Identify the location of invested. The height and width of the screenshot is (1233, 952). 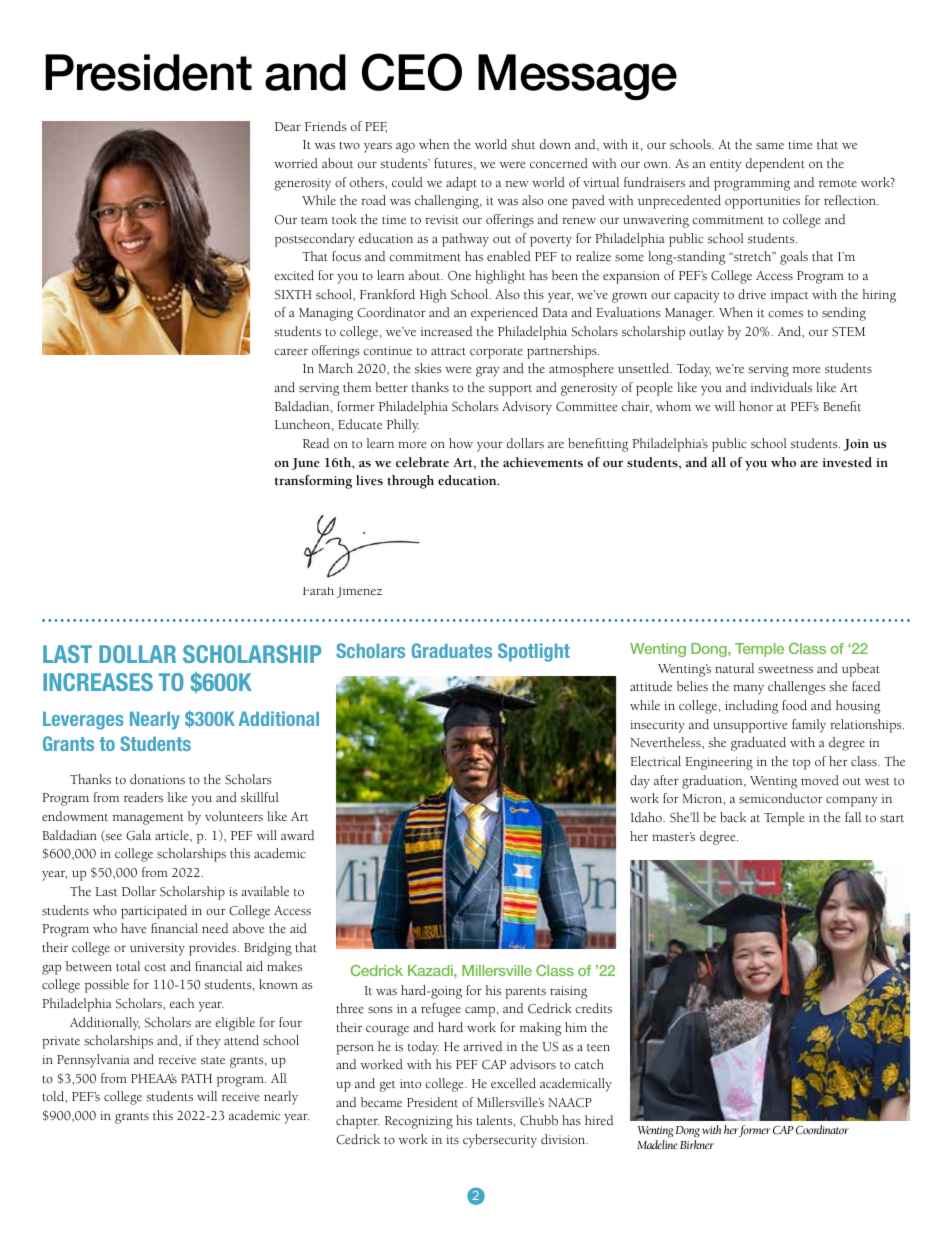
(847, 462).
